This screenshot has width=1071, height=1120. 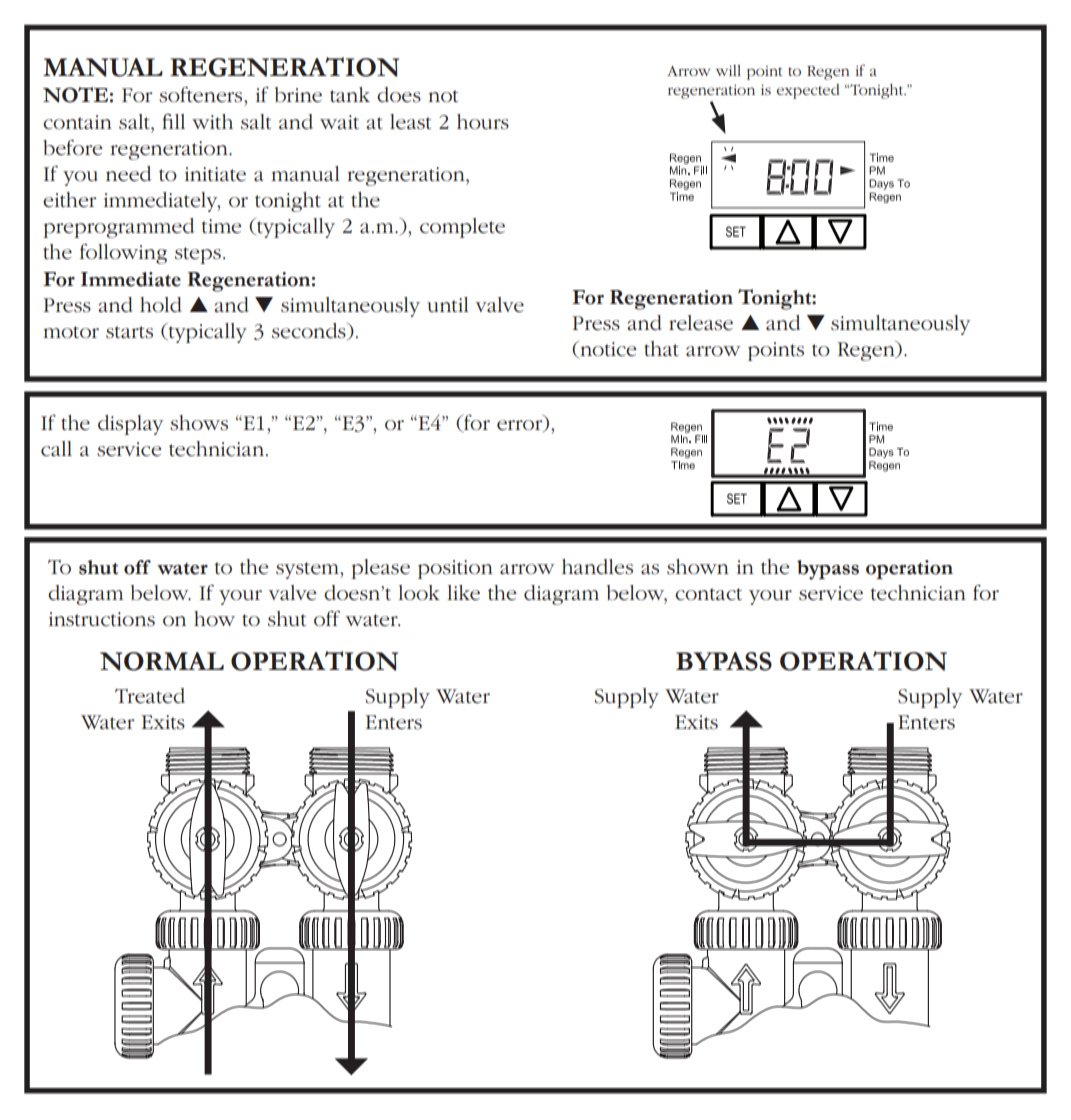 What do you see at coordinates (199, 423) in the screenshot?
I see `shows` at bounding box center [199, 423].
